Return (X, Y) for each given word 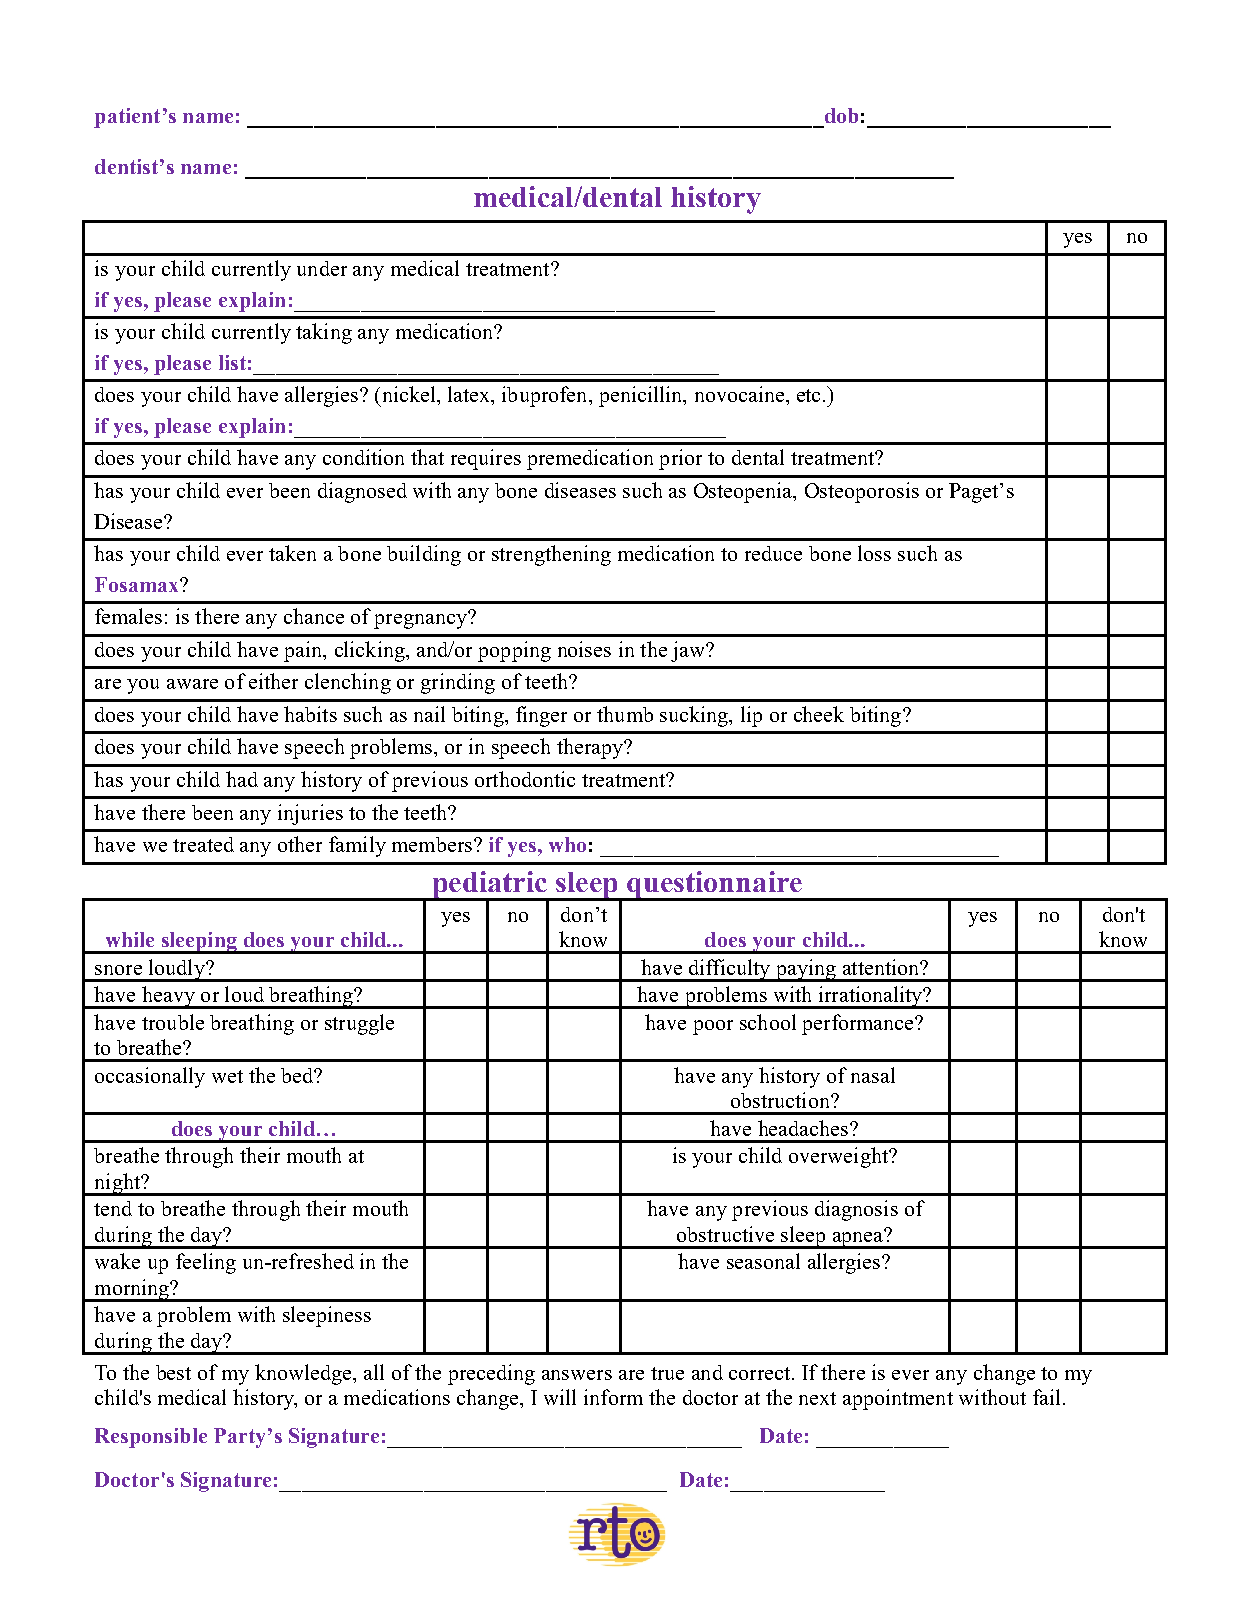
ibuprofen (546, 396)
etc (808, 395)
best (173, 1372)
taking (324, 333)
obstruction (781, 1100)
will (560, 1397)
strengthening (551, 555)
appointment (898, 1399)
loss (874, 553)
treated (203, 844)
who (567, 844)
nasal (873, 1075)
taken (292, 553)
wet (227, 1076)
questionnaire (714, 886)
